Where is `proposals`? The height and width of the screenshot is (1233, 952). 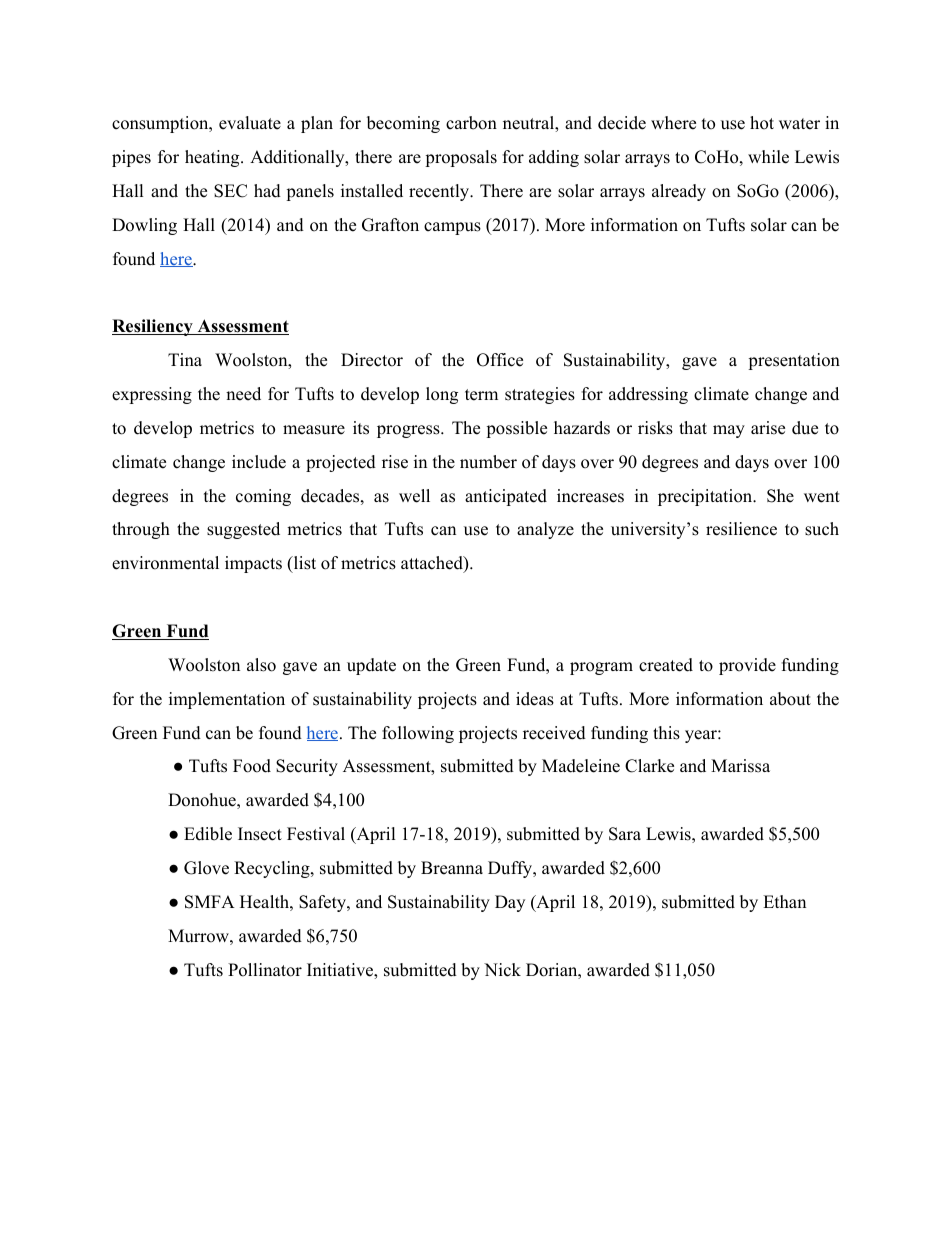
proposals is located at coordinates (461, 158).
